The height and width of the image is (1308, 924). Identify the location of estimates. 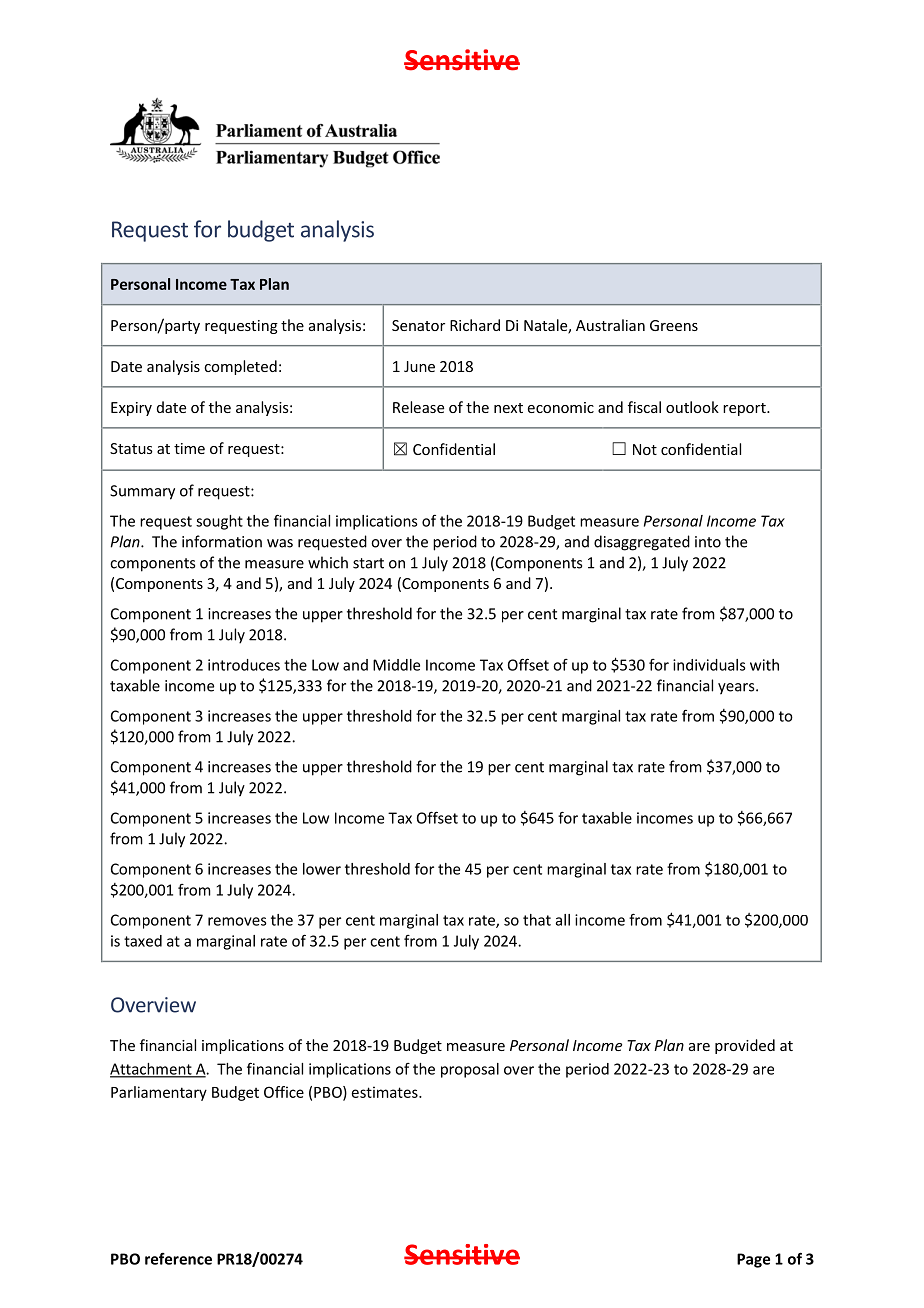
(386, 1092).
